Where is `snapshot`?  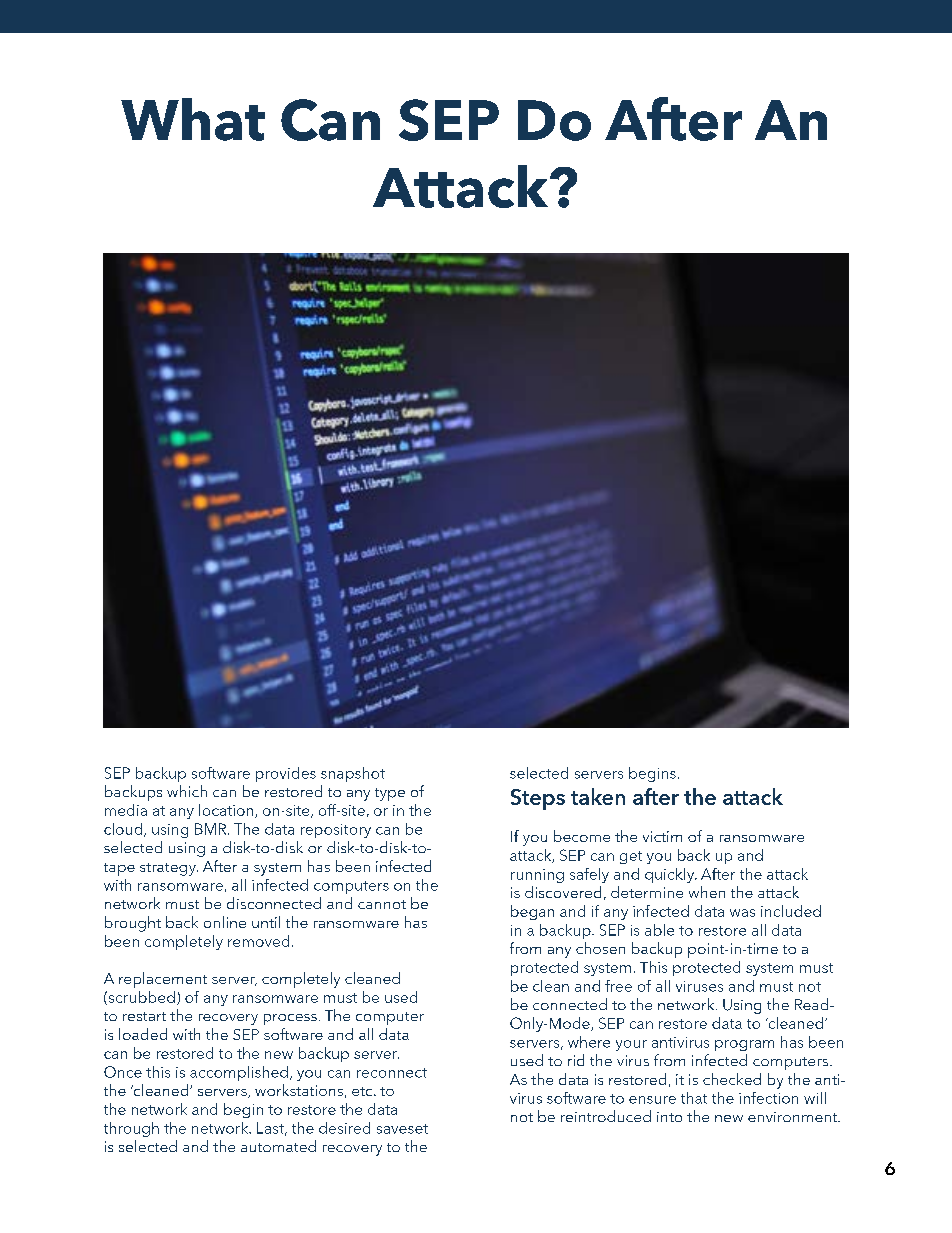
snapshot is located at coordinates (353, 774).
